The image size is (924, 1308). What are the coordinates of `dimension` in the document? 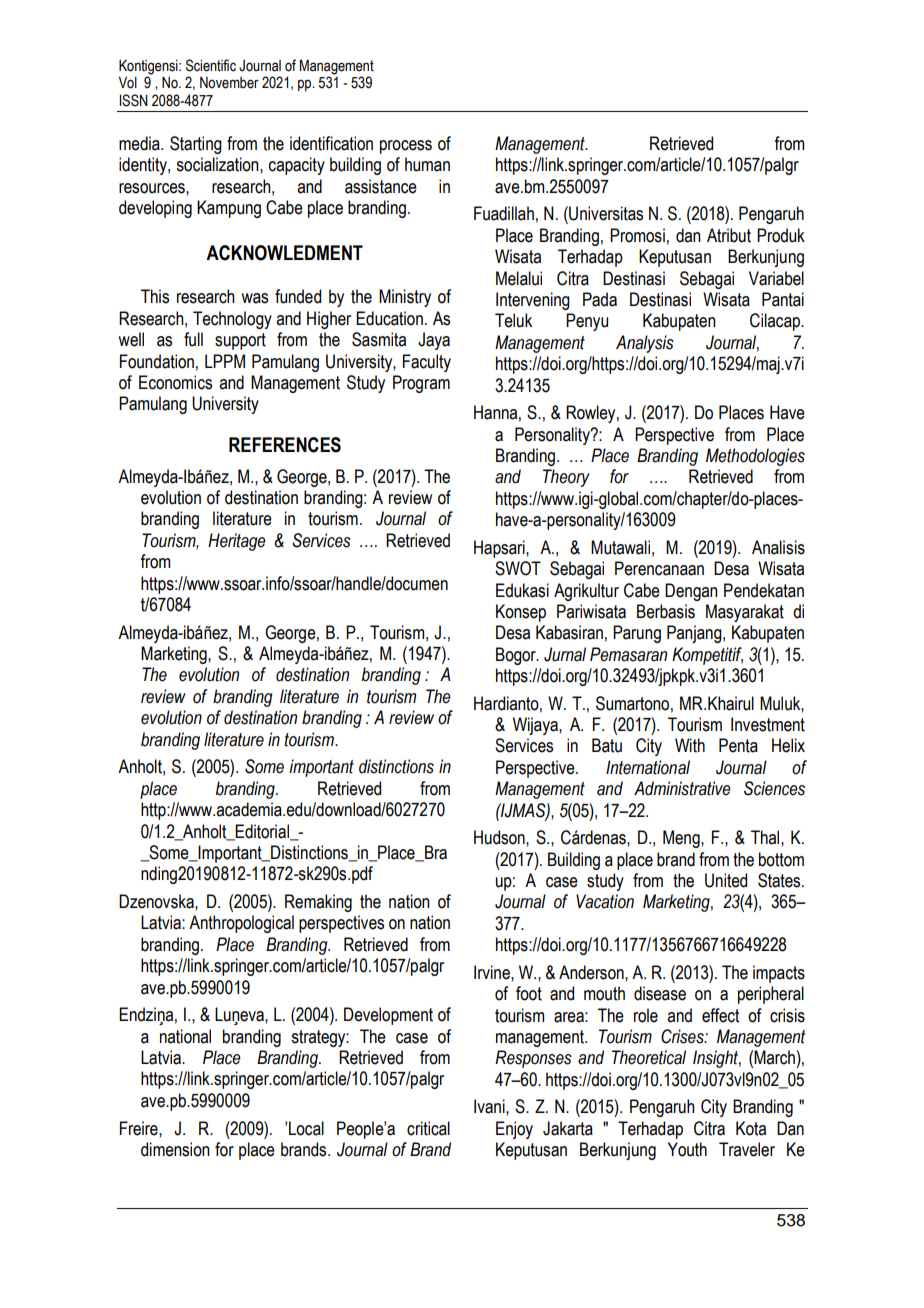 It's located at (175, 1149).
